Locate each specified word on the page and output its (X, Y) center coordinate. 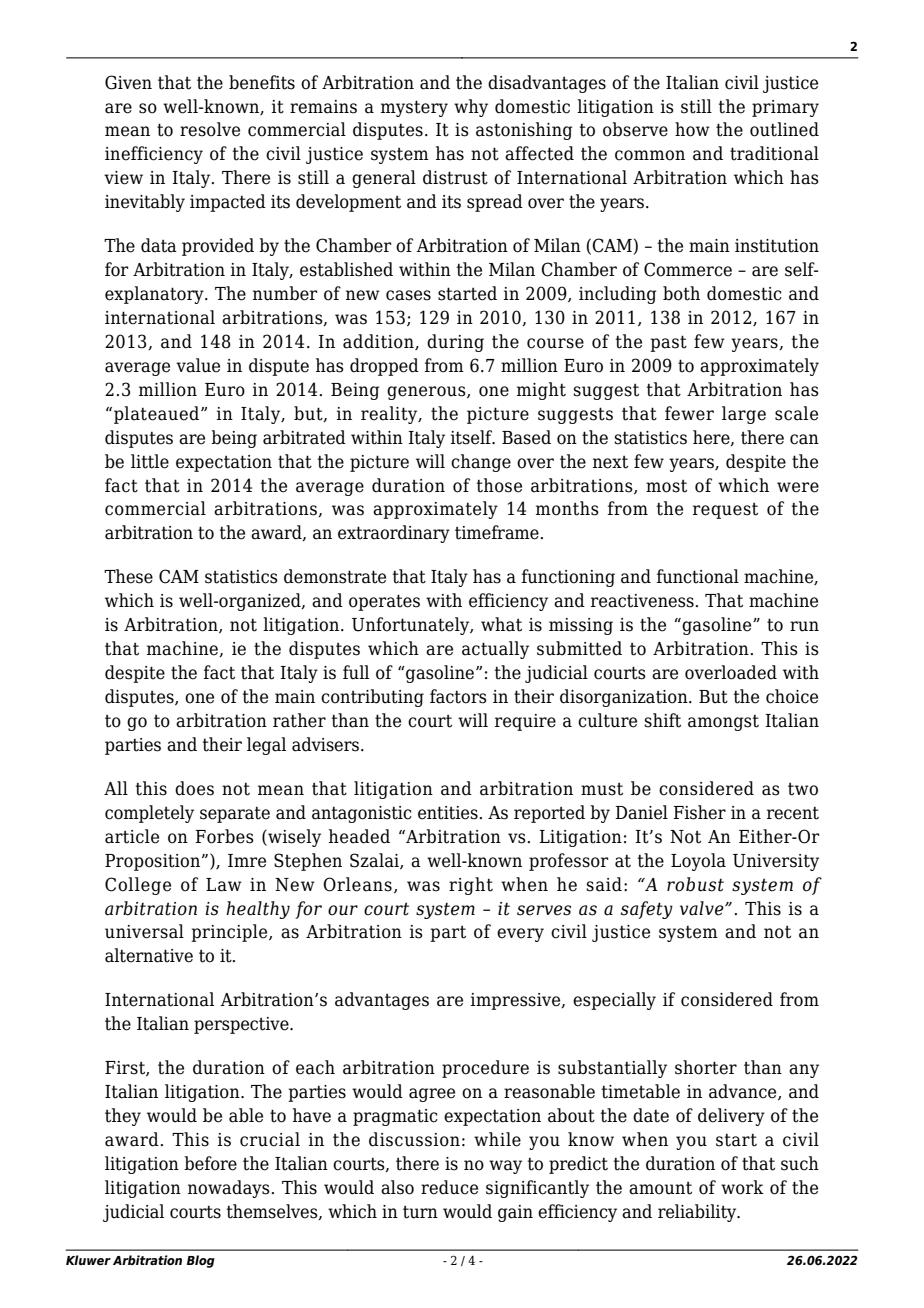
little (150, 461)
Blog (201, 1261)
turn (420, 1212)
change (481, 463)
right (471, 886)
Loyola (698, 862)
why (471, 108)
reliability (698, 1213)
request (725, 511)
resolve (210, 129)
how (692, 129)
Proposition (154, 862)
